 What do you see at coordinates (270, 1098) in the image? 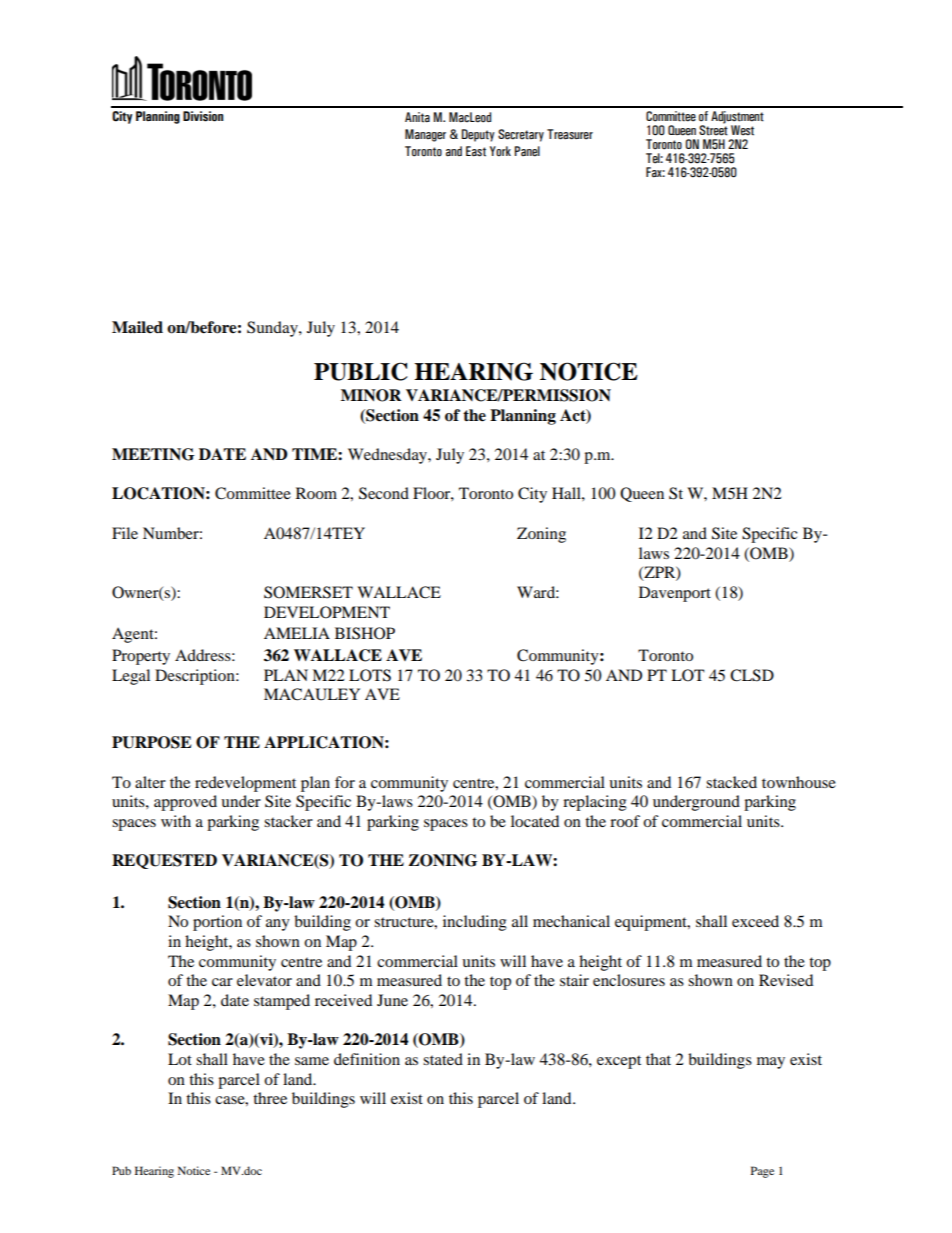
I see `three` at bounding box center [270, 1098].
